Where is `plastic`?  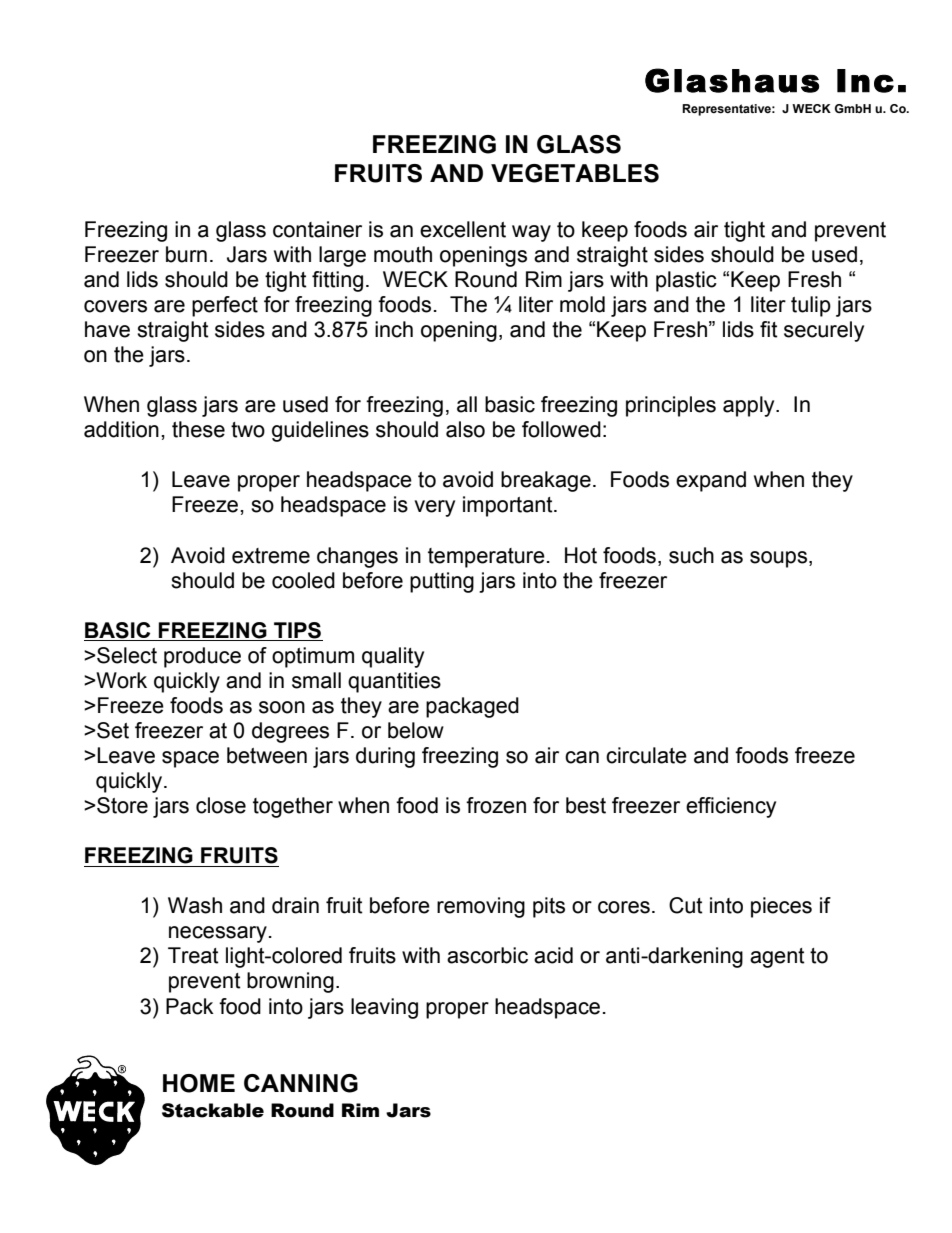 plastic is located at coordinates (686, 281).
